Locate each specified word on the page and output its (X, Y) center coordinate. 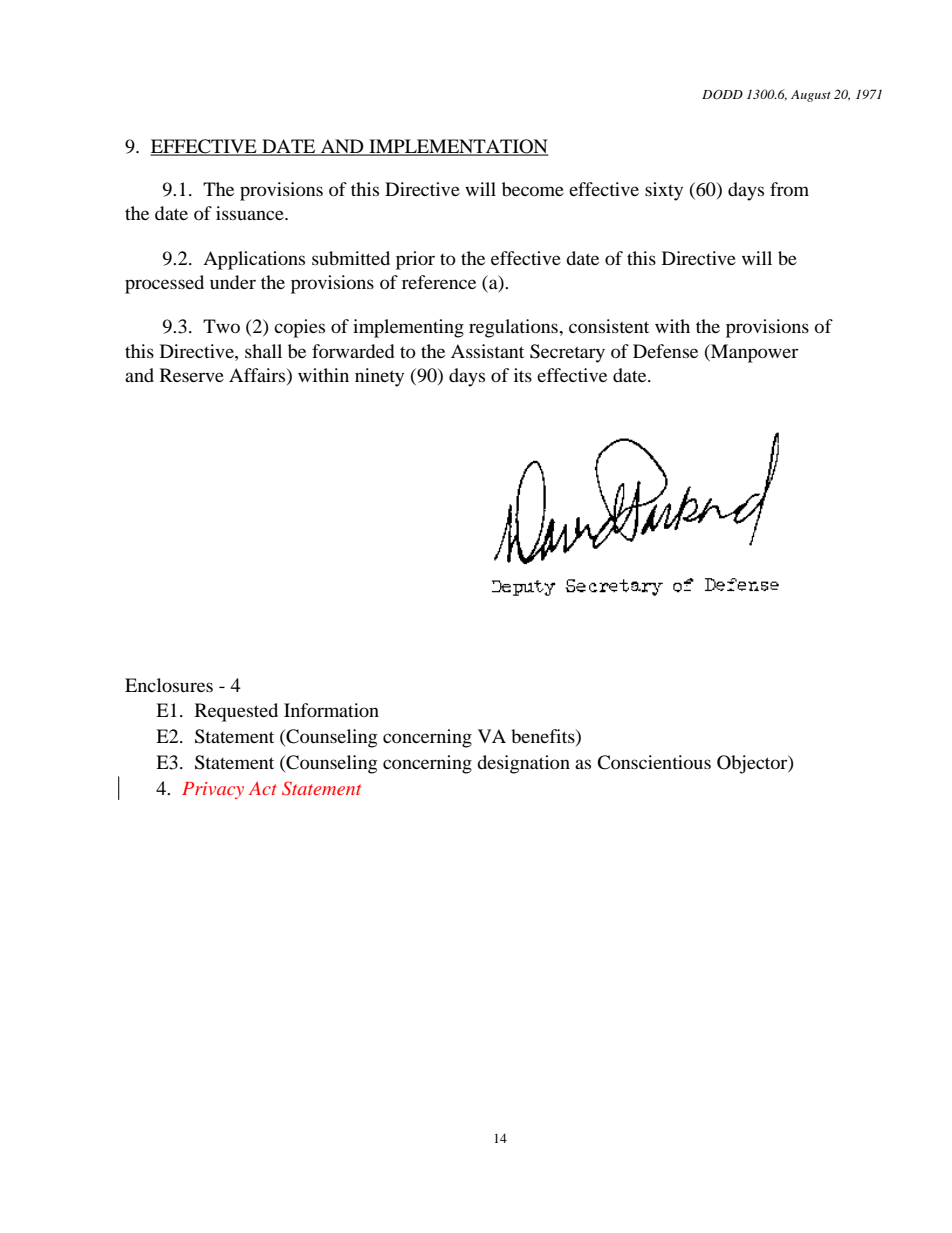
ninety (379, 377)
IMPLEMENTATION (458, 147)
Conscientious (654, 762)
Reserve (192, 375)
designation (523, 764)
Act (263, 788)
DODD (722, 95)
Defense (665, 351)
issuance (251, 213)
